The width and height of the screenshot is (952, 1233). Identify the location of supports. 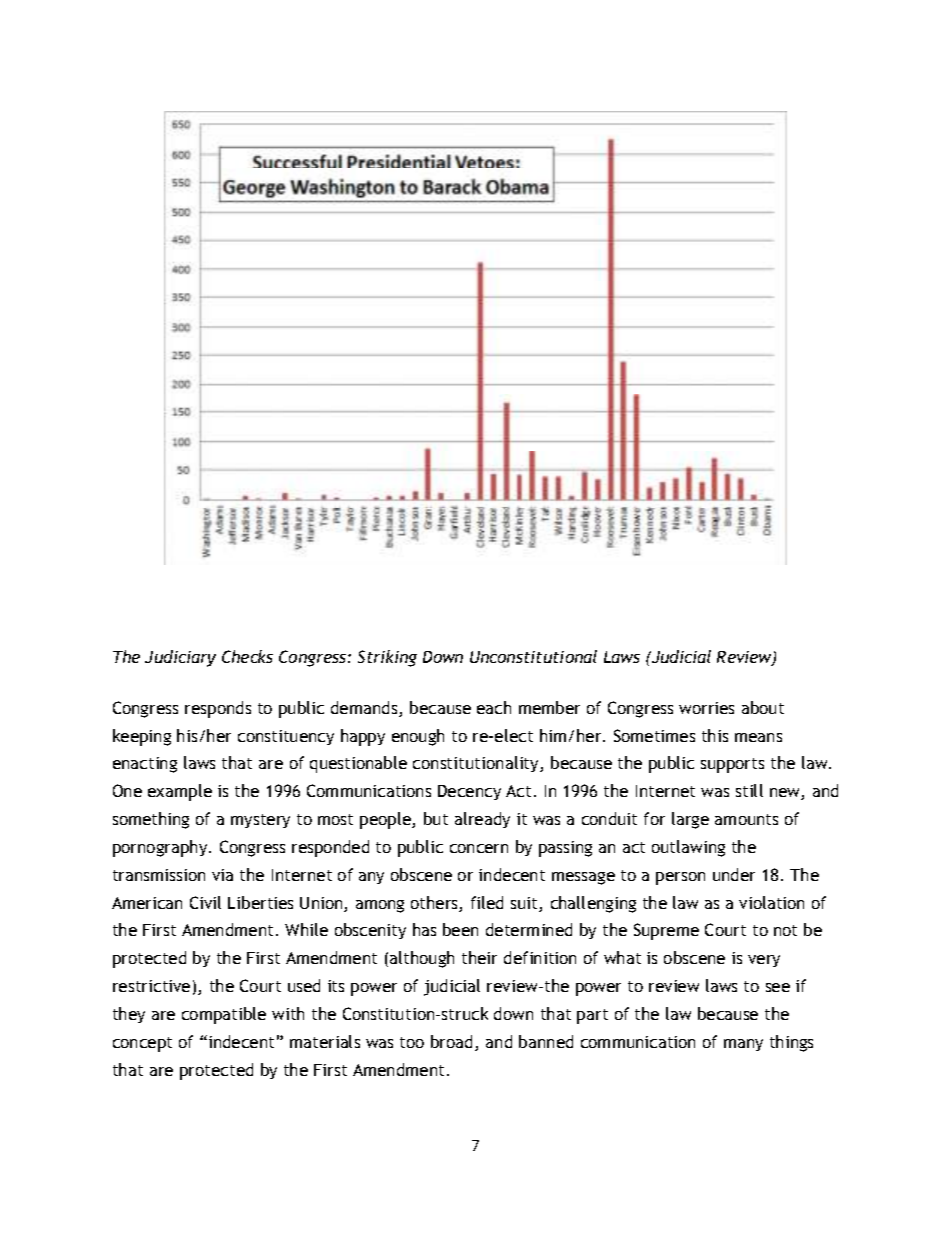
(732, 765).
